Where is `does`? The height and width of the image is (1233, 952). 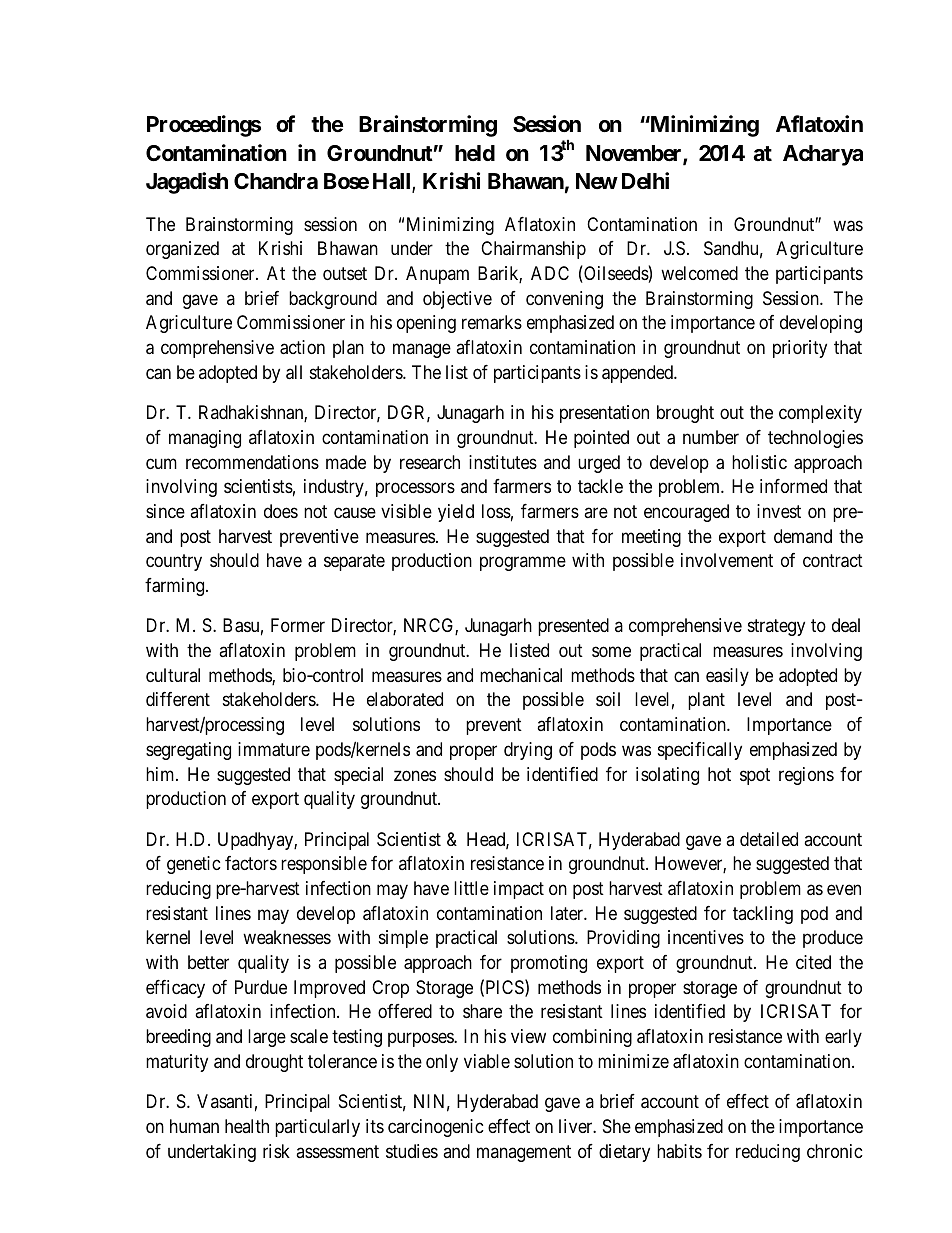
does is located at coordinates (281, 511).
